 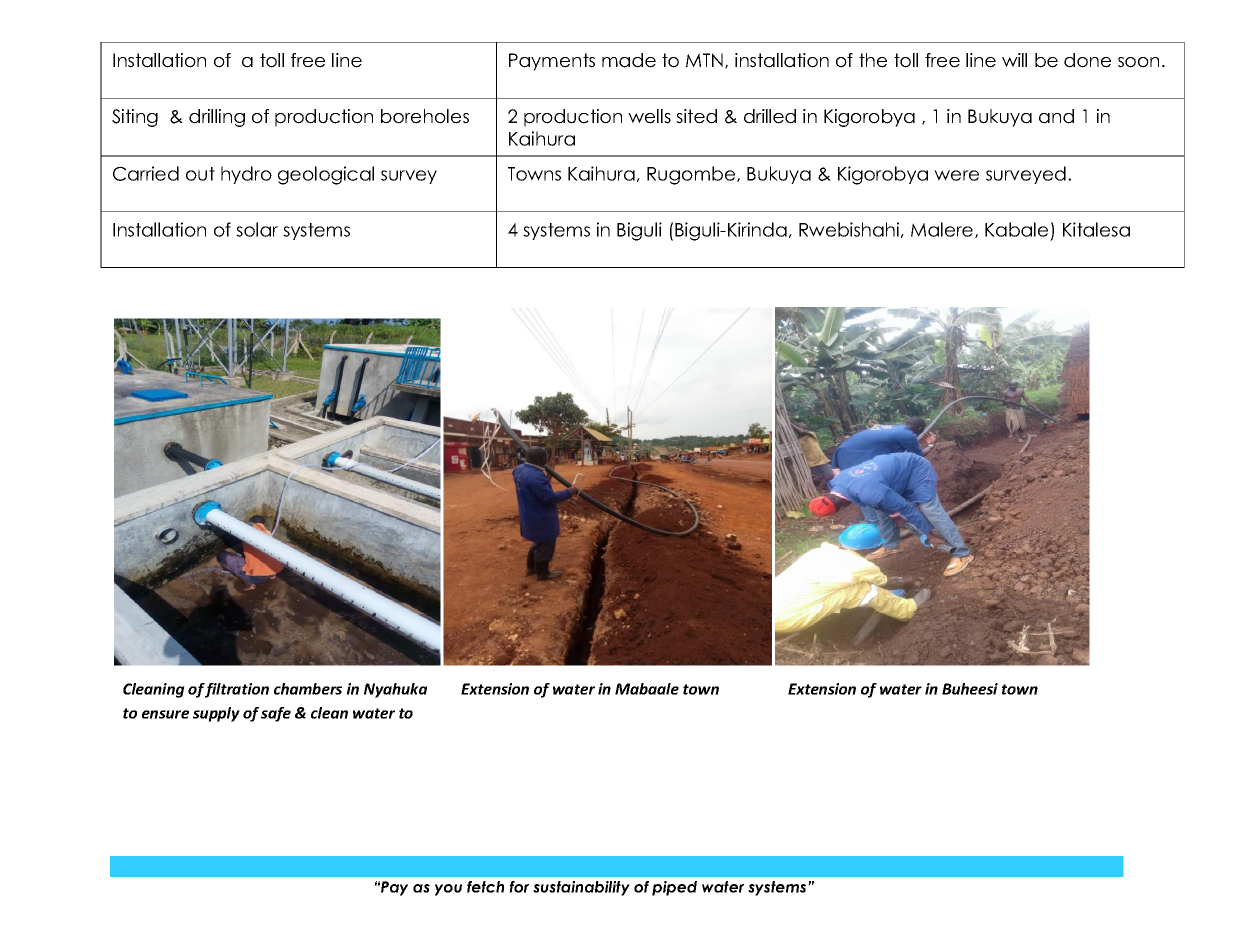 I want to click on filtration, so click(x=236, y=690).
